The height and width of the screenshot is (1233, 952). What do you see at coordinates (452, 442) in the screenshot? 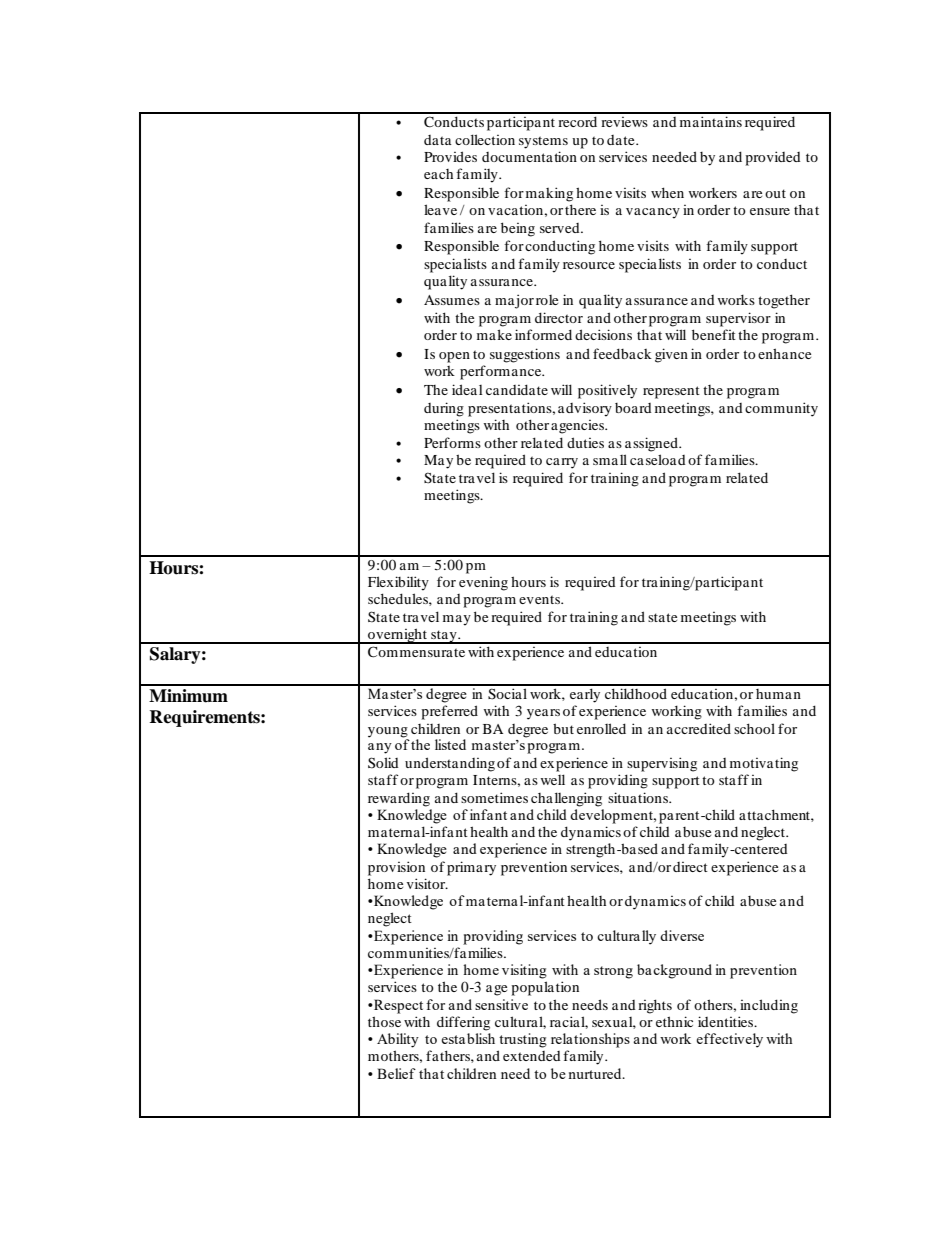
I see `Performs` at bounding box center [452, 442].
